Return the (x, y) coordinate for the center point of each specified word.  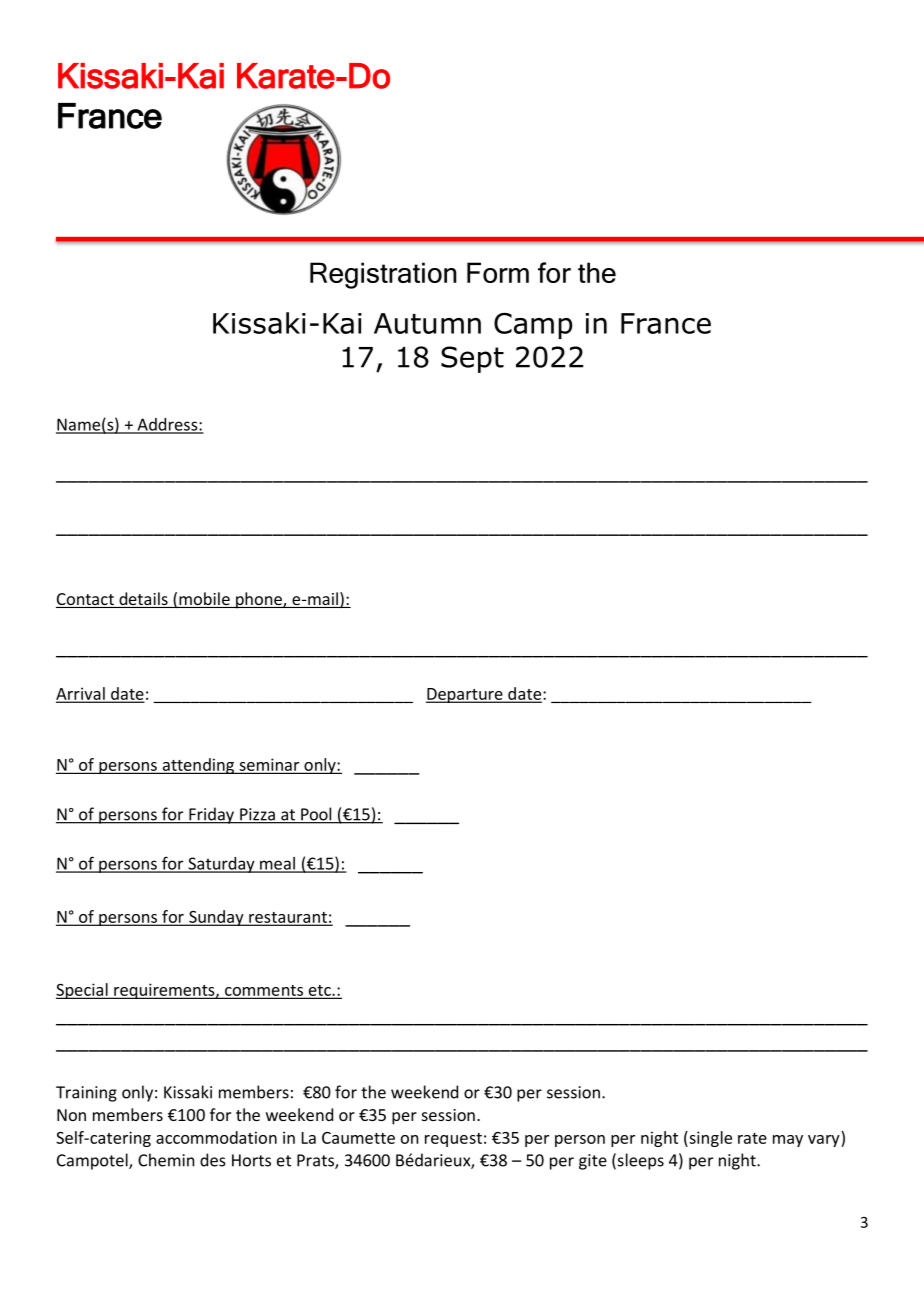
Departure (465, 695)
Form (498, 272)
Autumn (427, 323)
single (709, 1139)
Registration (383, 275)
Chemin (166, 1160)
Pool (316, 815)
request (453, 1140)
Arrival (81, 694)
